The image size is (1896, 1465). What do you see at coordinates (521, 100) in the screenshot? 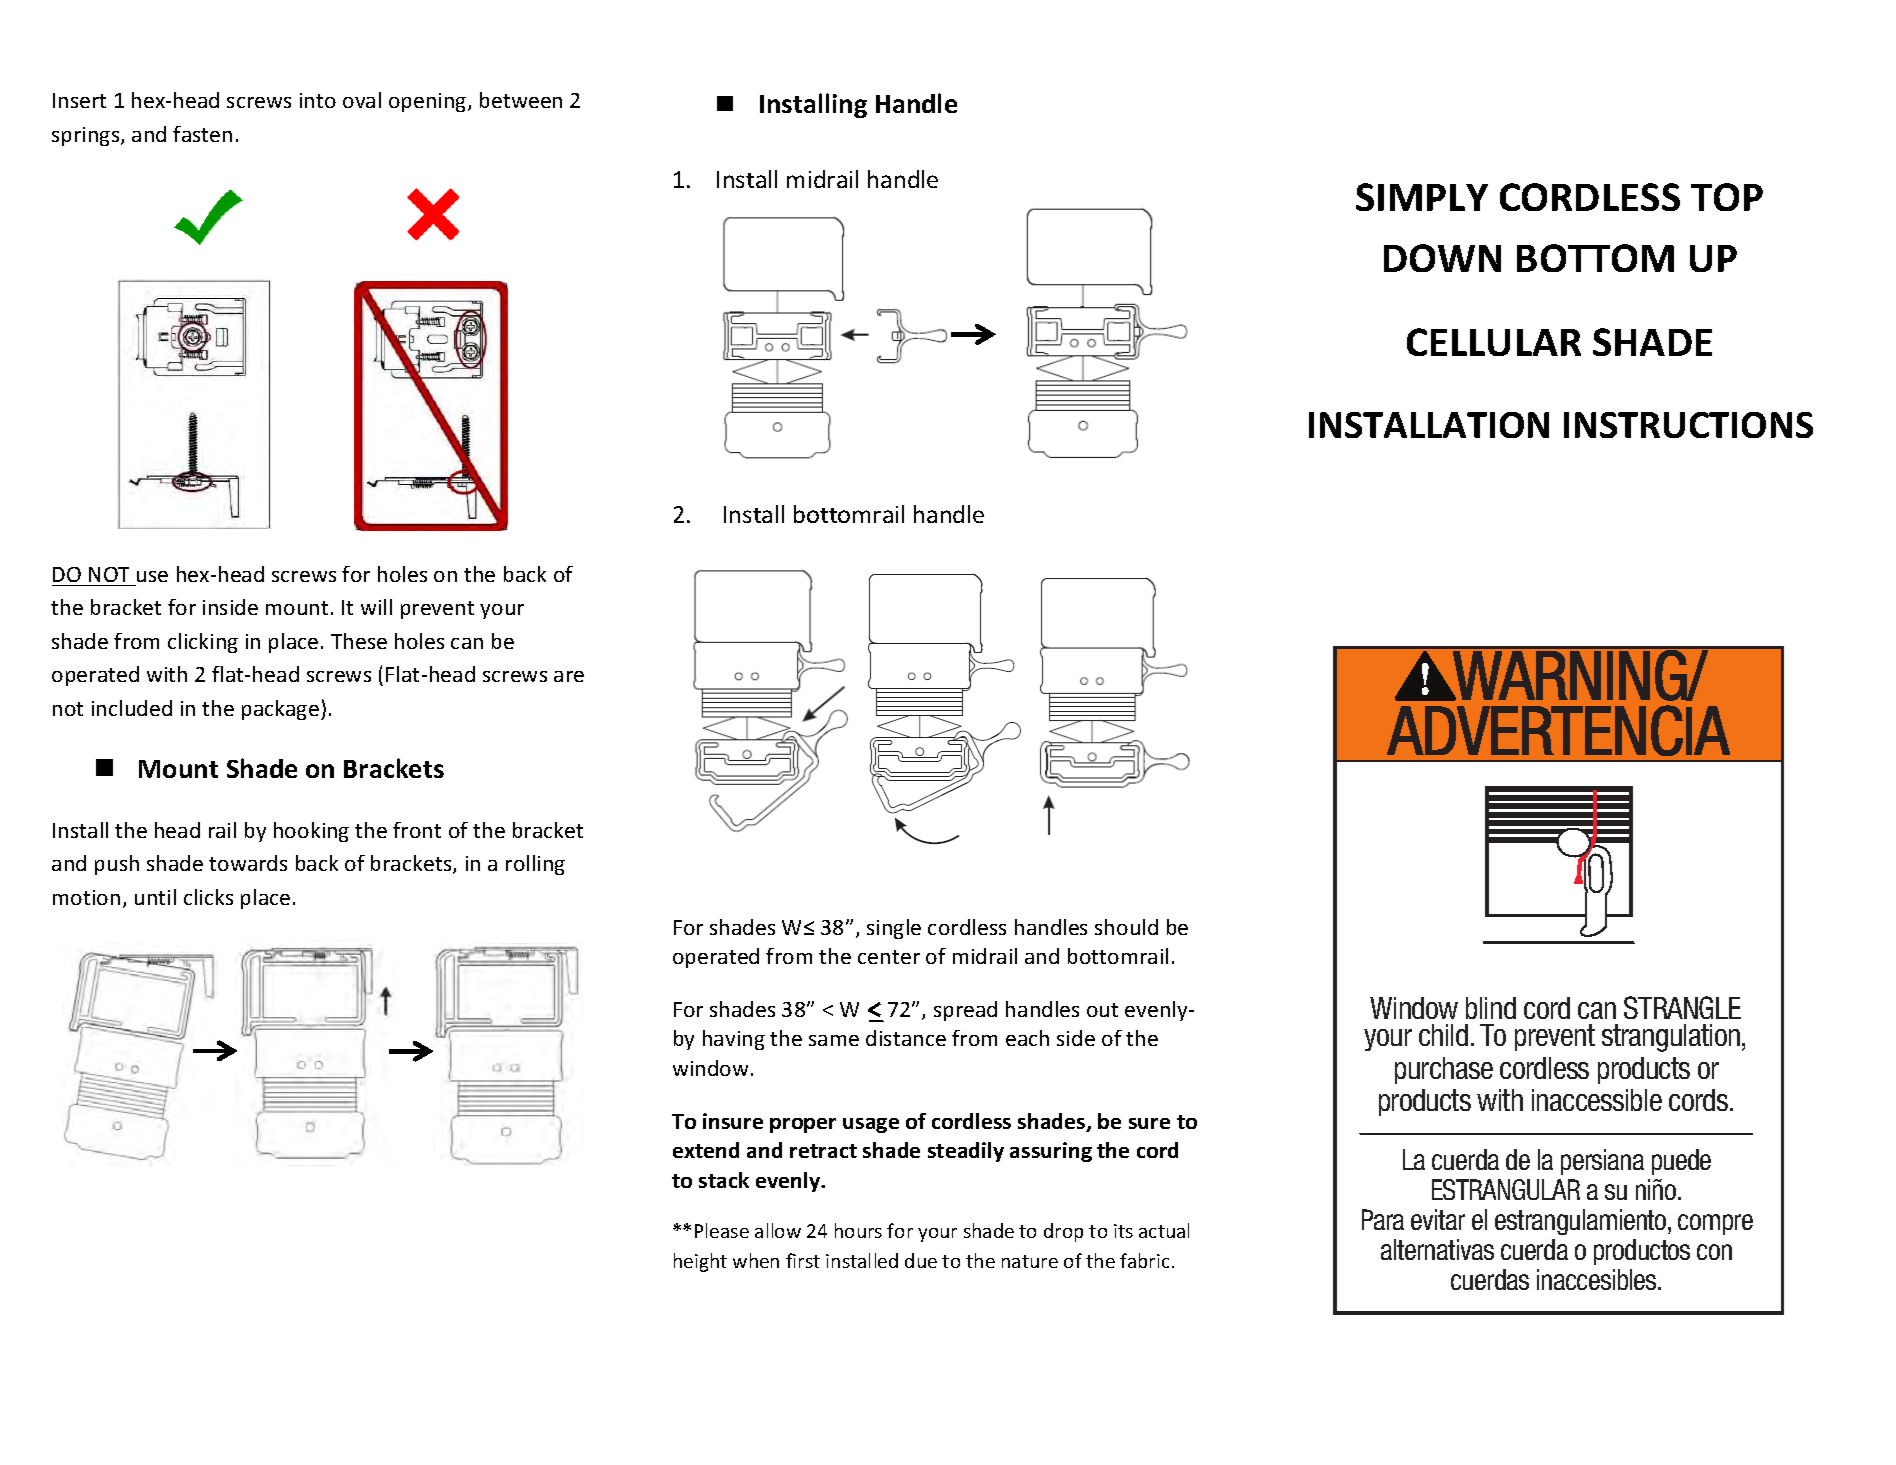
I see `between` at bounding box center [521, 100].
